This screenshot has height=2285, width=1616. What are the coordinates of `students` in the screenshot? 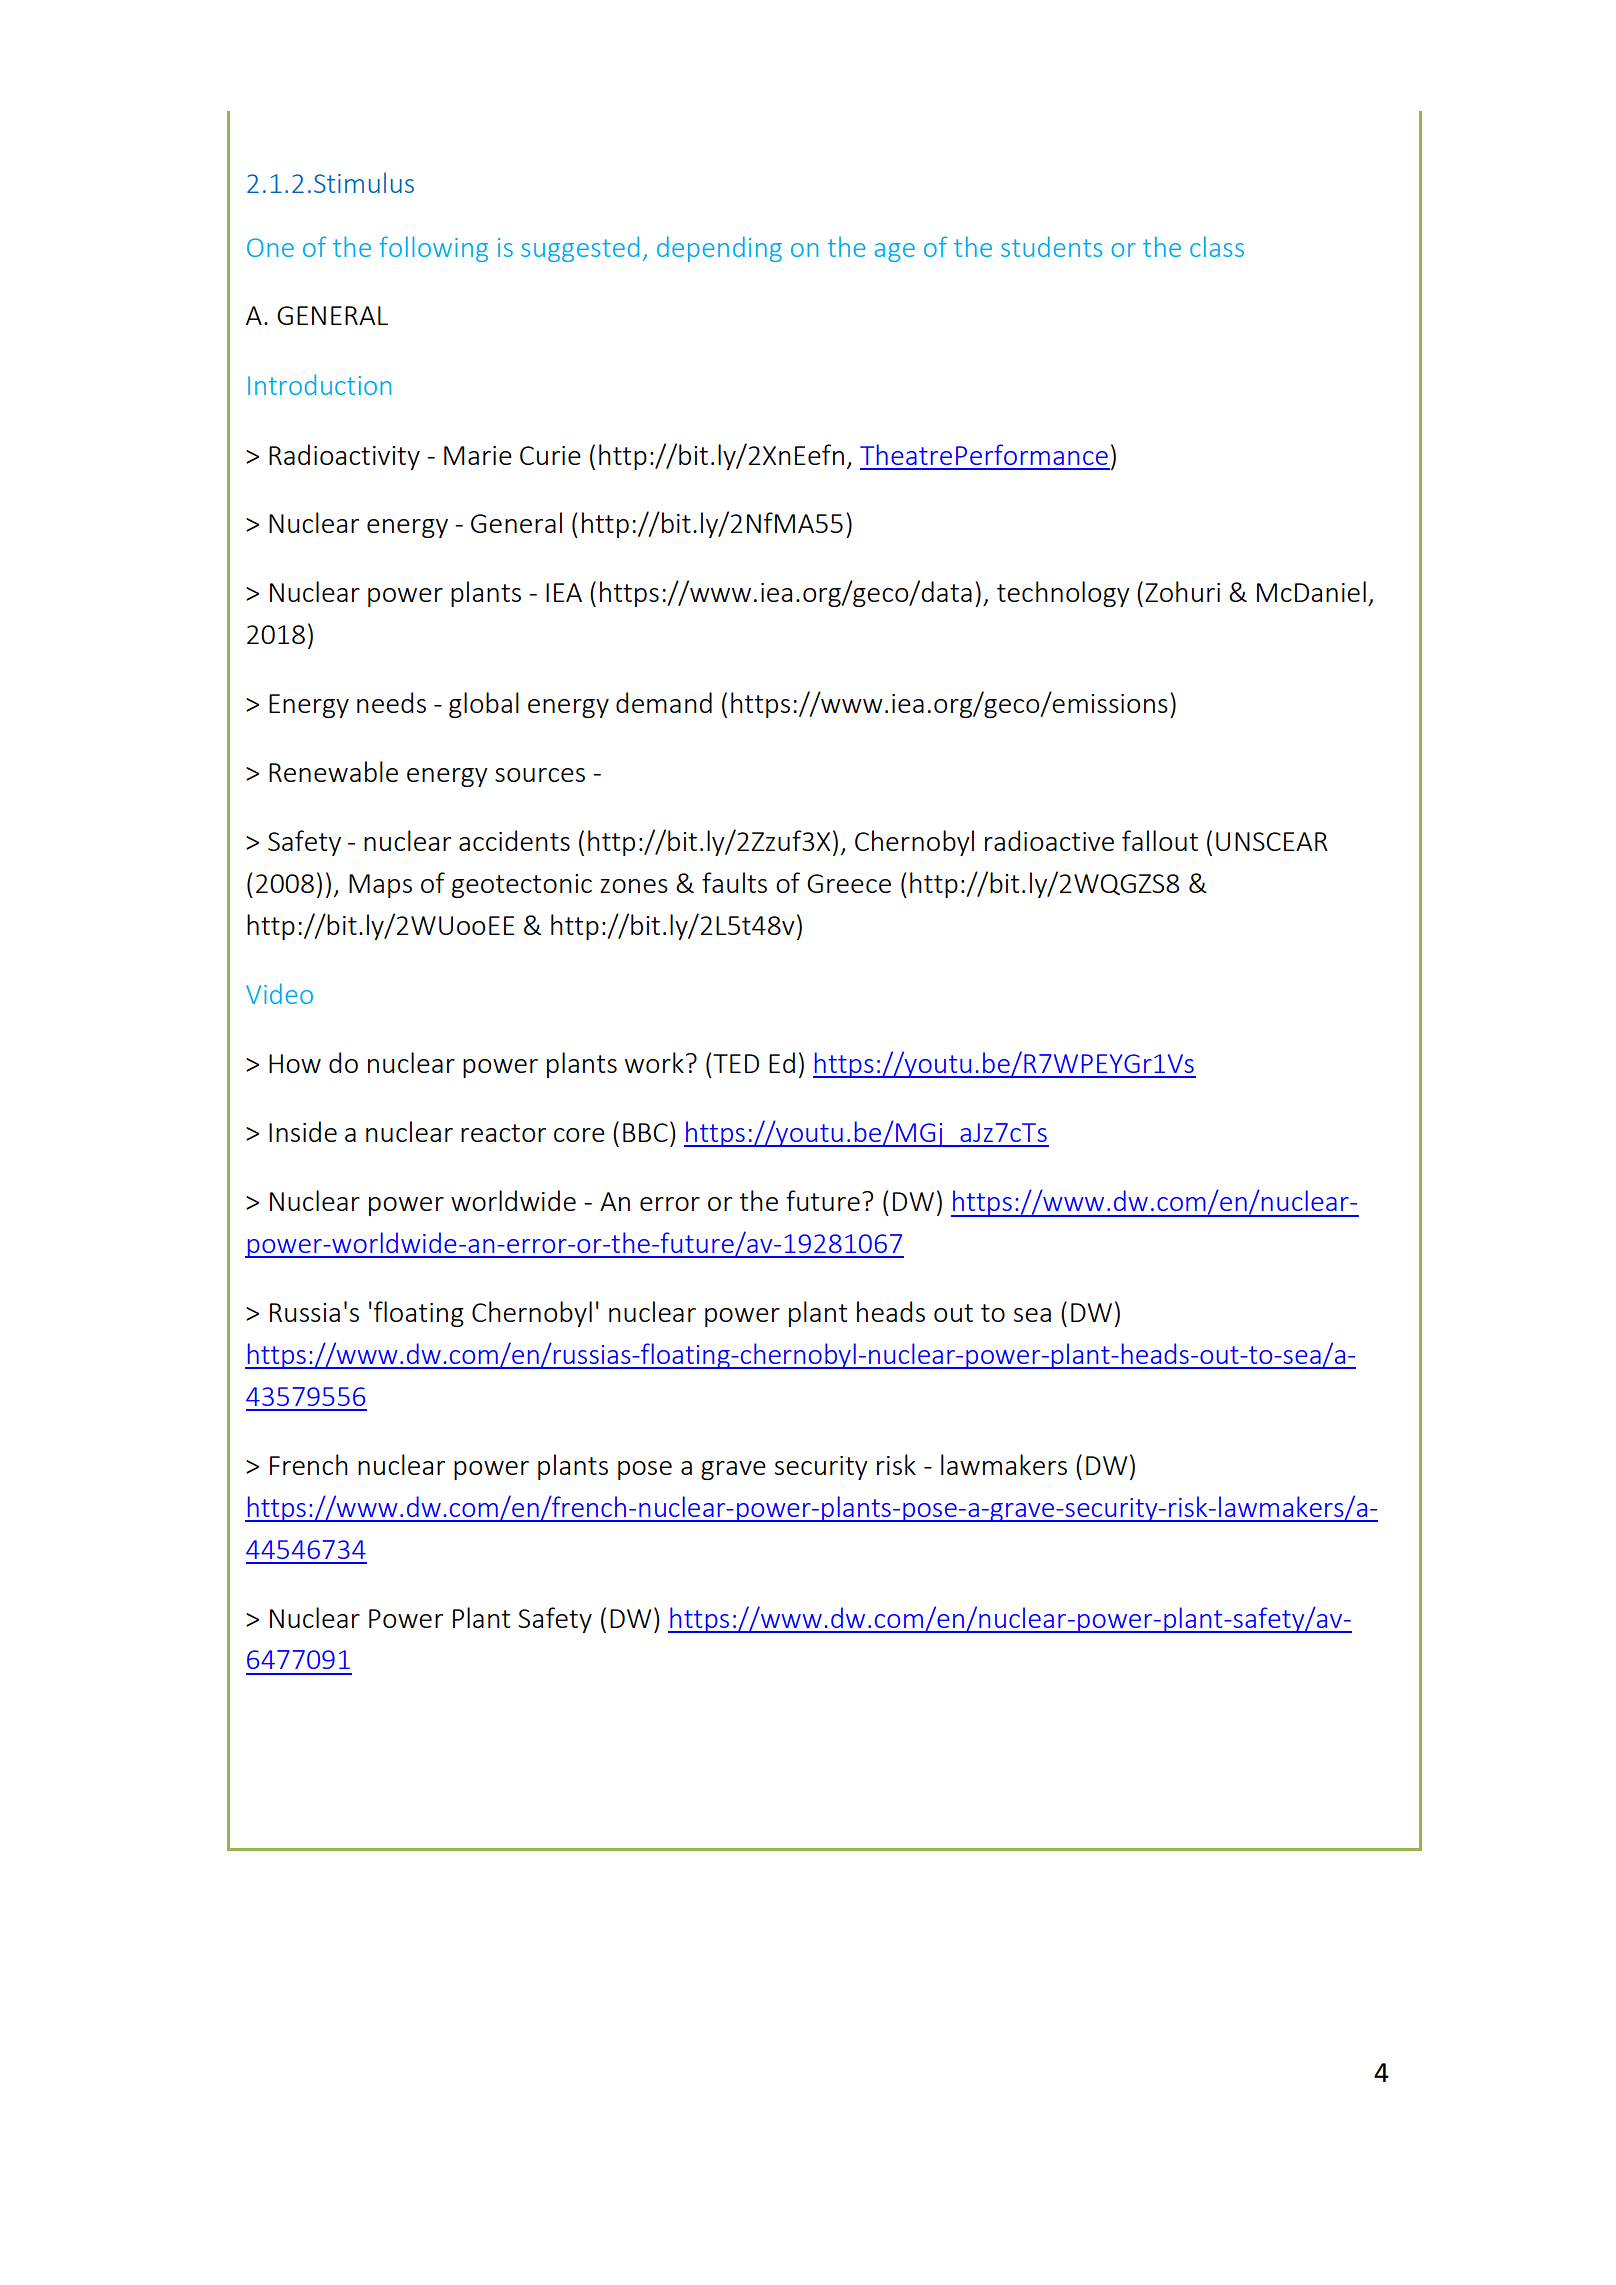 It's located at (1051, 246).
